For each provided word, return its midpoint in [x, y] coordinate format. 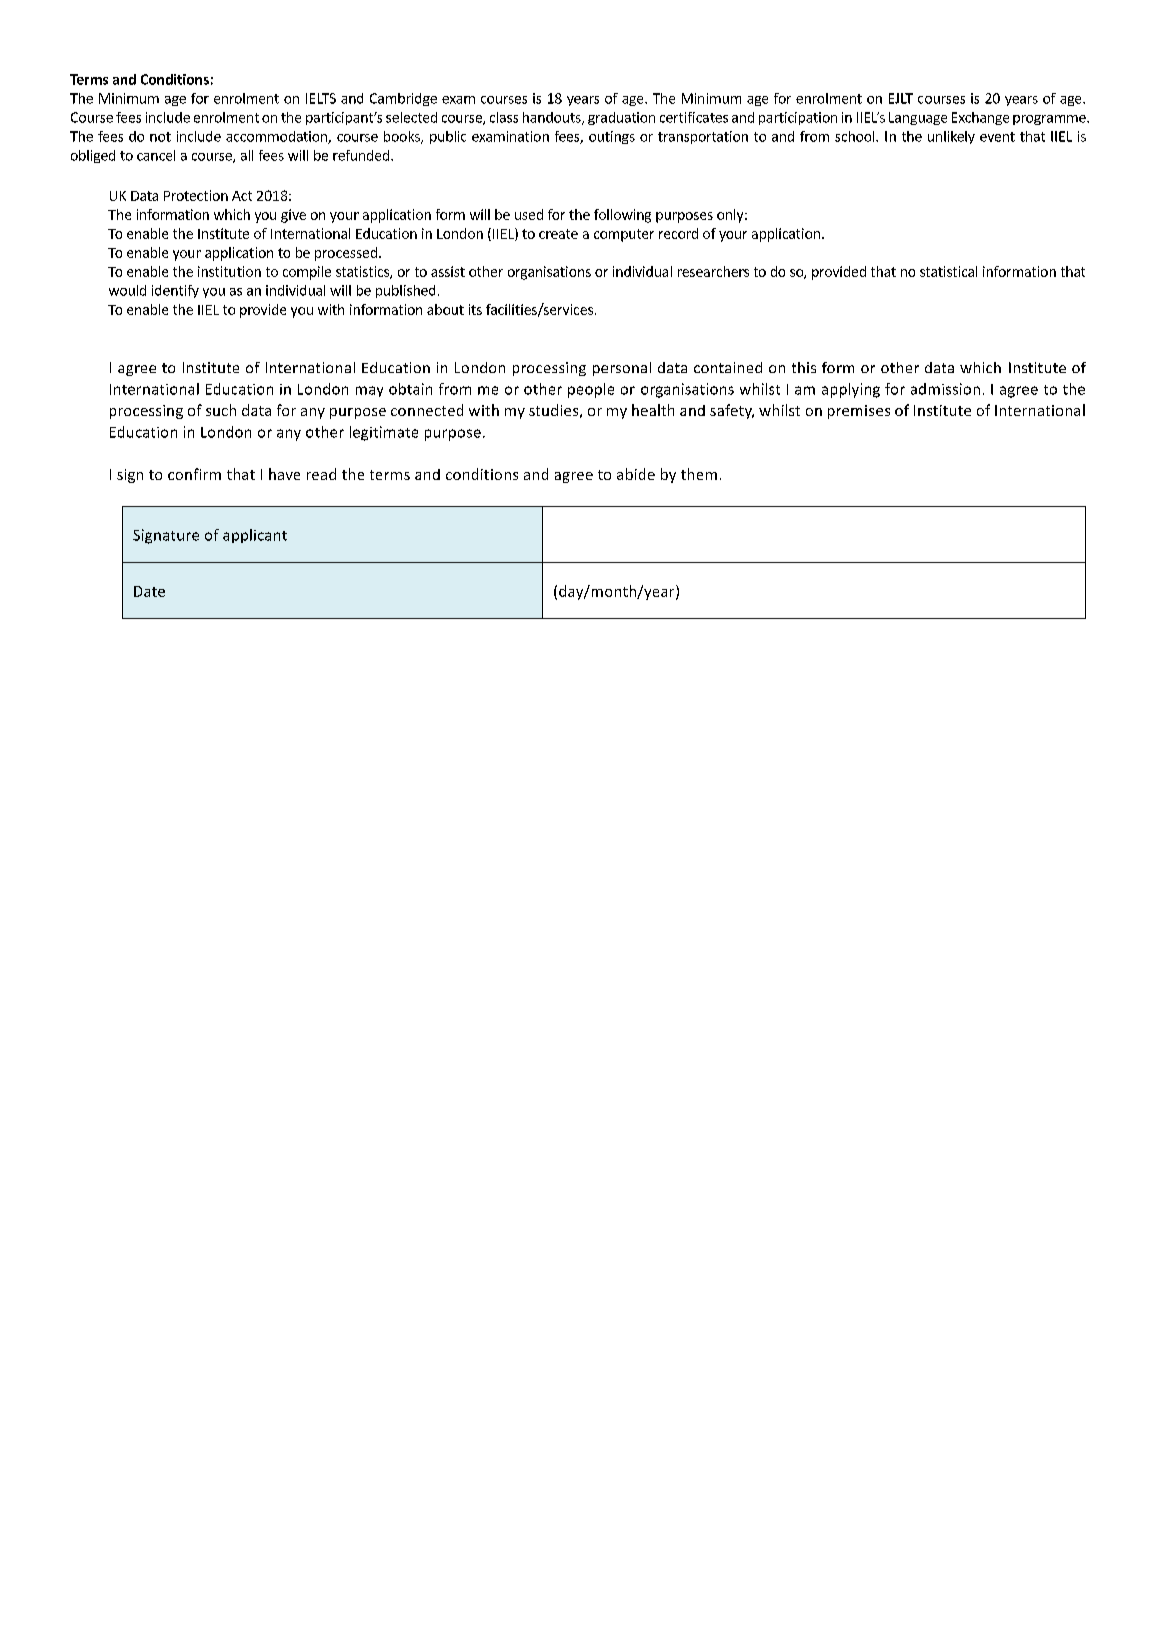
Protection [196, 195]
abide [636, 474]
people [591, 390]
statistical [948, 271]
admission [945, 389]
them [699, 474]
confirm [194, 474]
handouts [553, 118]
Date [149, 591]
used [529, 214]
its [475, 309]
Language [918, 118]
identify [175, 291]
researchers [713, 271]
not [160, 137]
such [221, 410]
